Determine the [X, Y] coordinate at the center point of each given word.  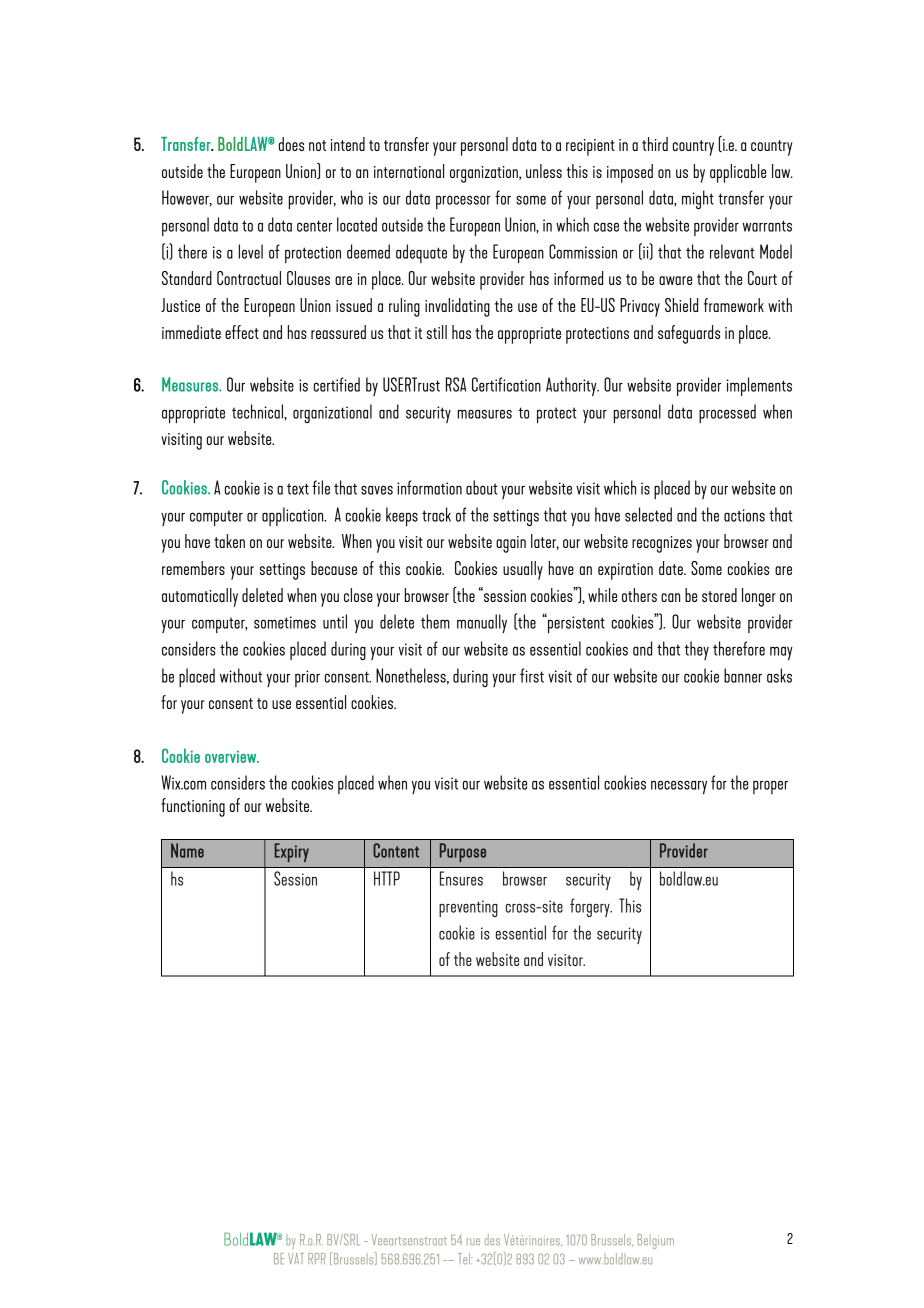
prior [307, 678]
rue [473, 1241]
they [697, 650]
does [291, 144]
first [532, 675]
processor [463, 202]
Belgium [656, 1241]
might [698, 199]
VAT [296, 1258]
